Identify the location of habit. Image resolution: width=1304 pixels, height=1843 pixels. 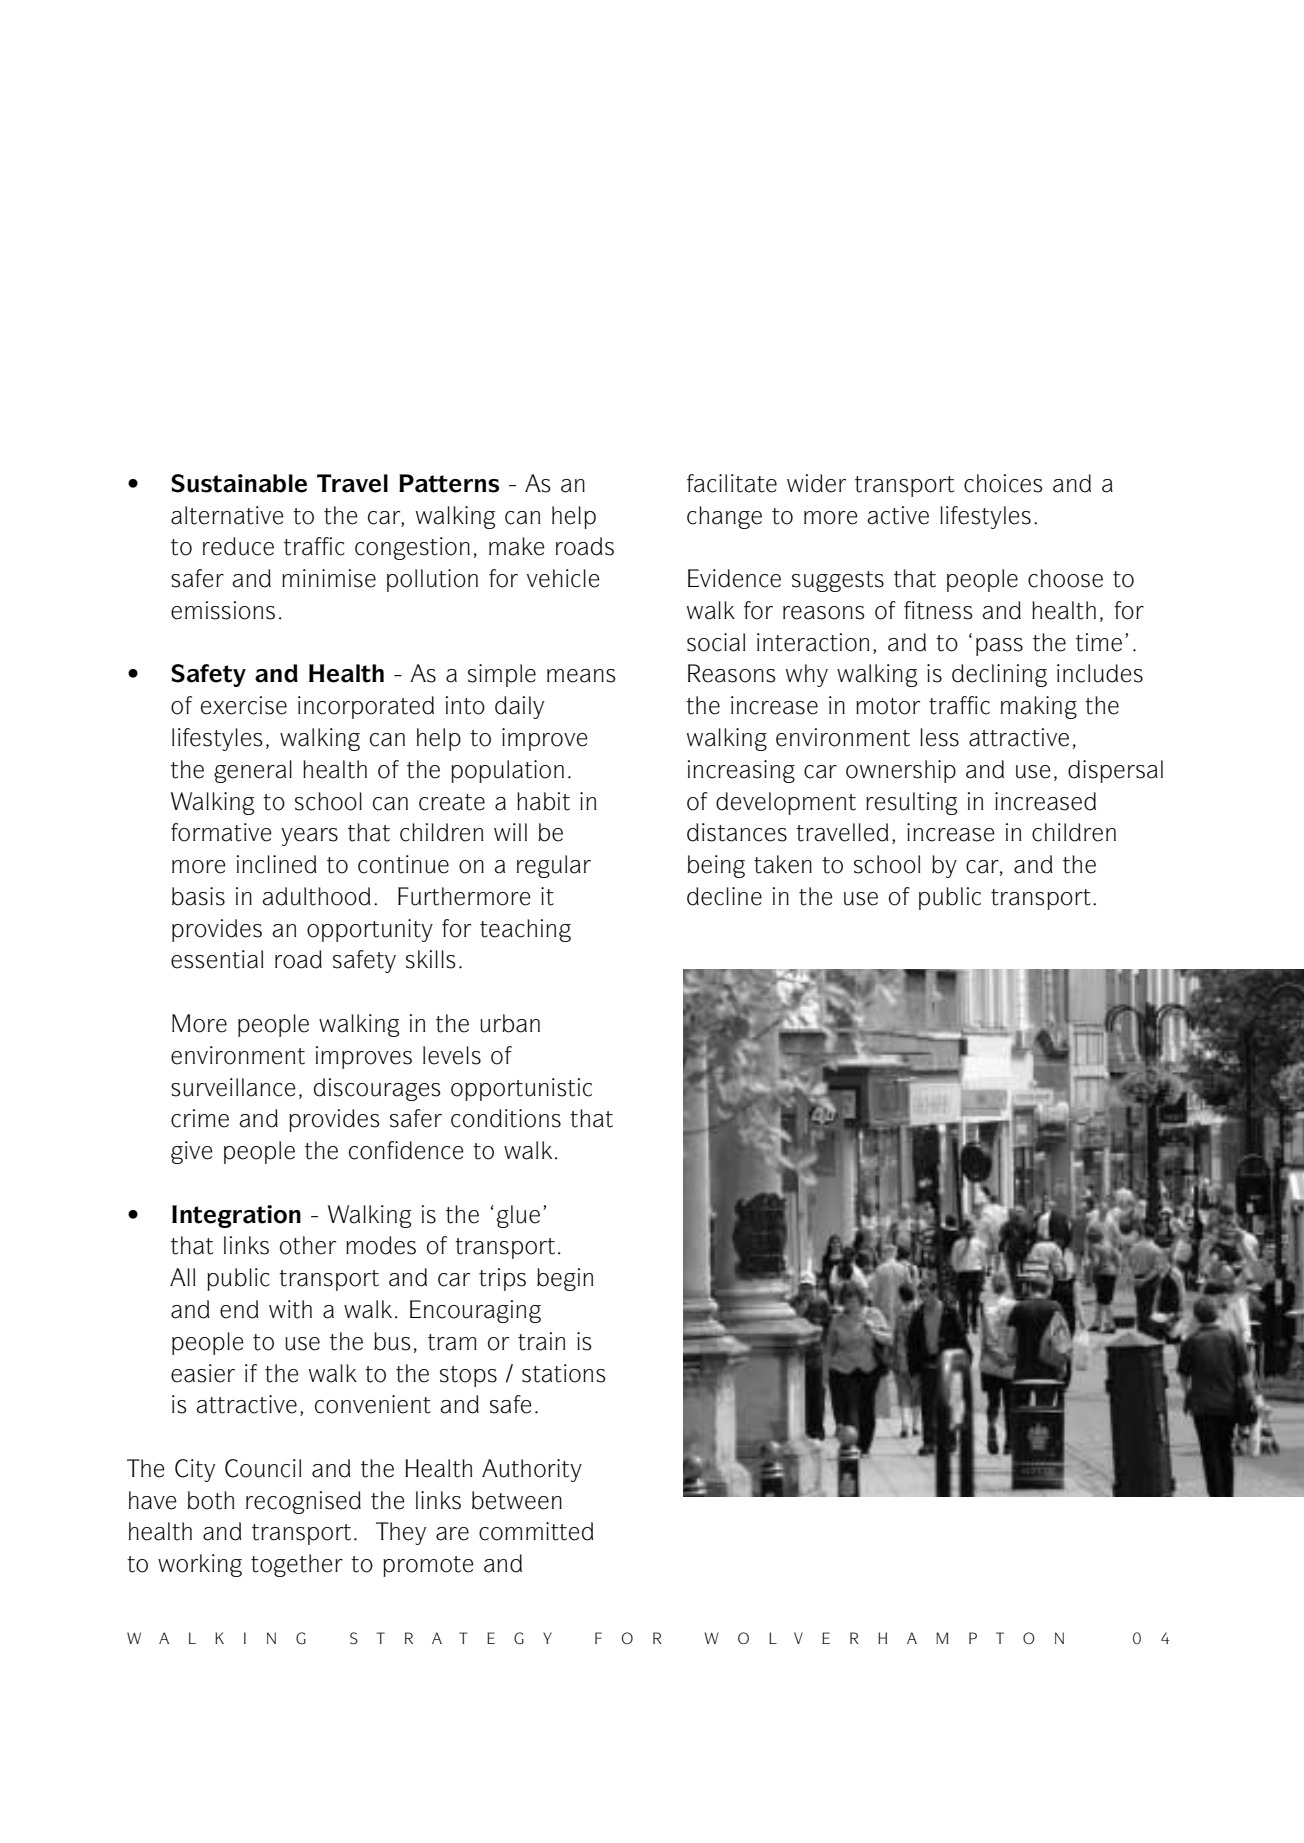
(543, 801).
